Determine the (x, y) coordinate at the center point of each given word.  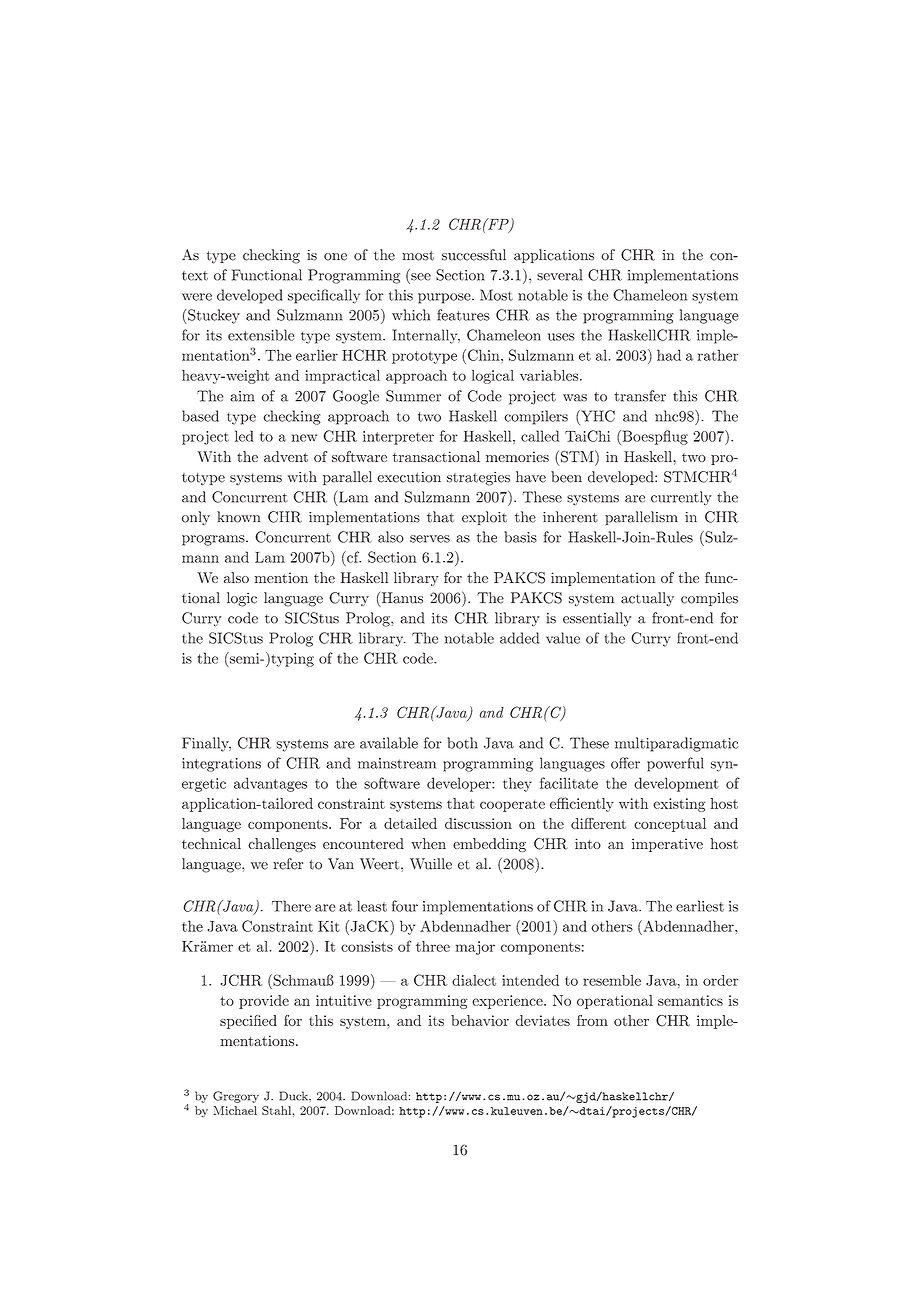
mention (281, 577)
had (669, 355)
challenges (282, 845)
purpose (445, 298)
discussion (478, 823)
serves (430, 539)
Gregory (236, 1097)
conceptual (670, 825)
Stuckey (214, 316)
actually (647, 599)
